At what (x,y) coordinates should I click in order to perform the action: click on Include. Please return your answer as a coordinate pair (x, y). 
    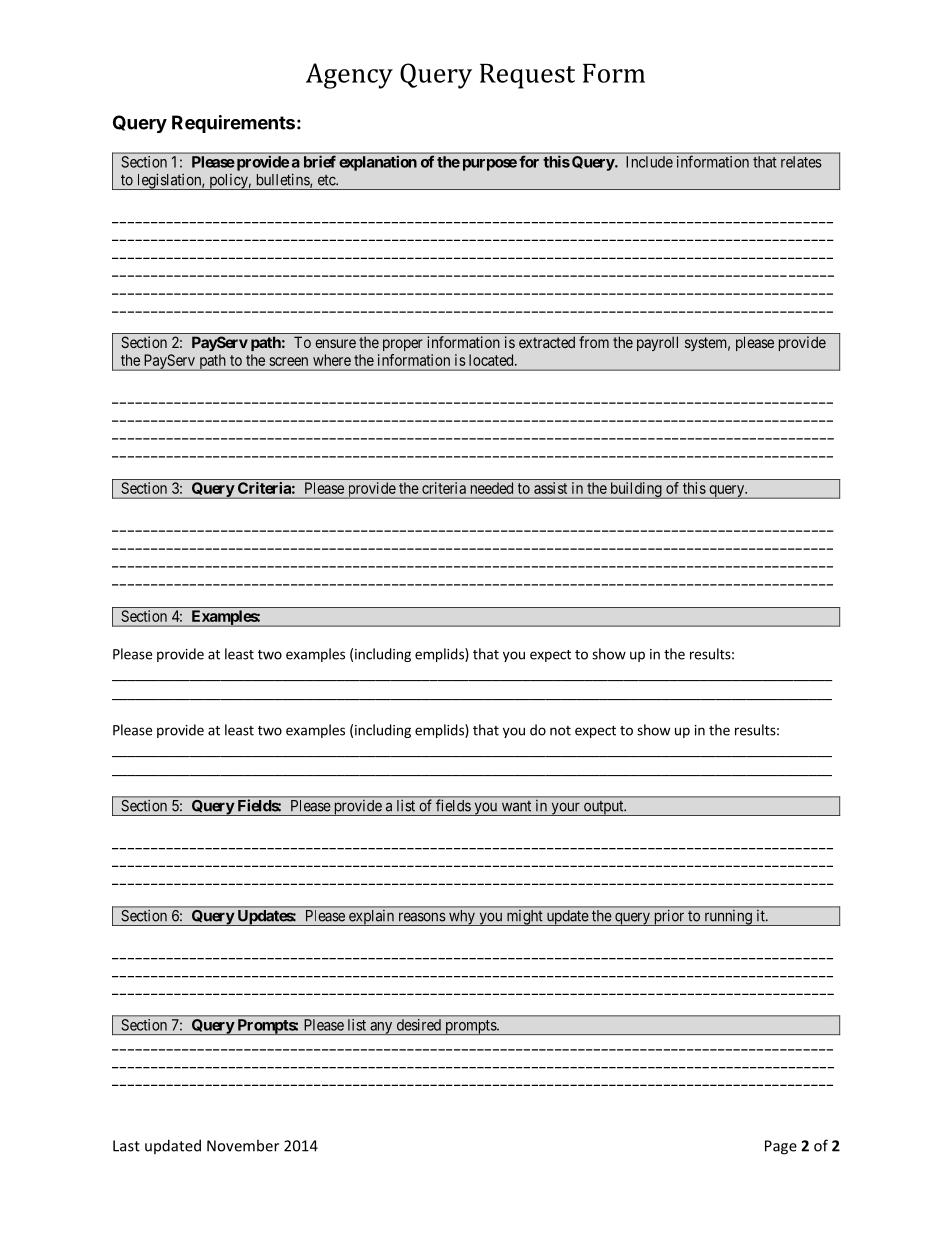
    Looking at the image, I should click on (650, 162).
